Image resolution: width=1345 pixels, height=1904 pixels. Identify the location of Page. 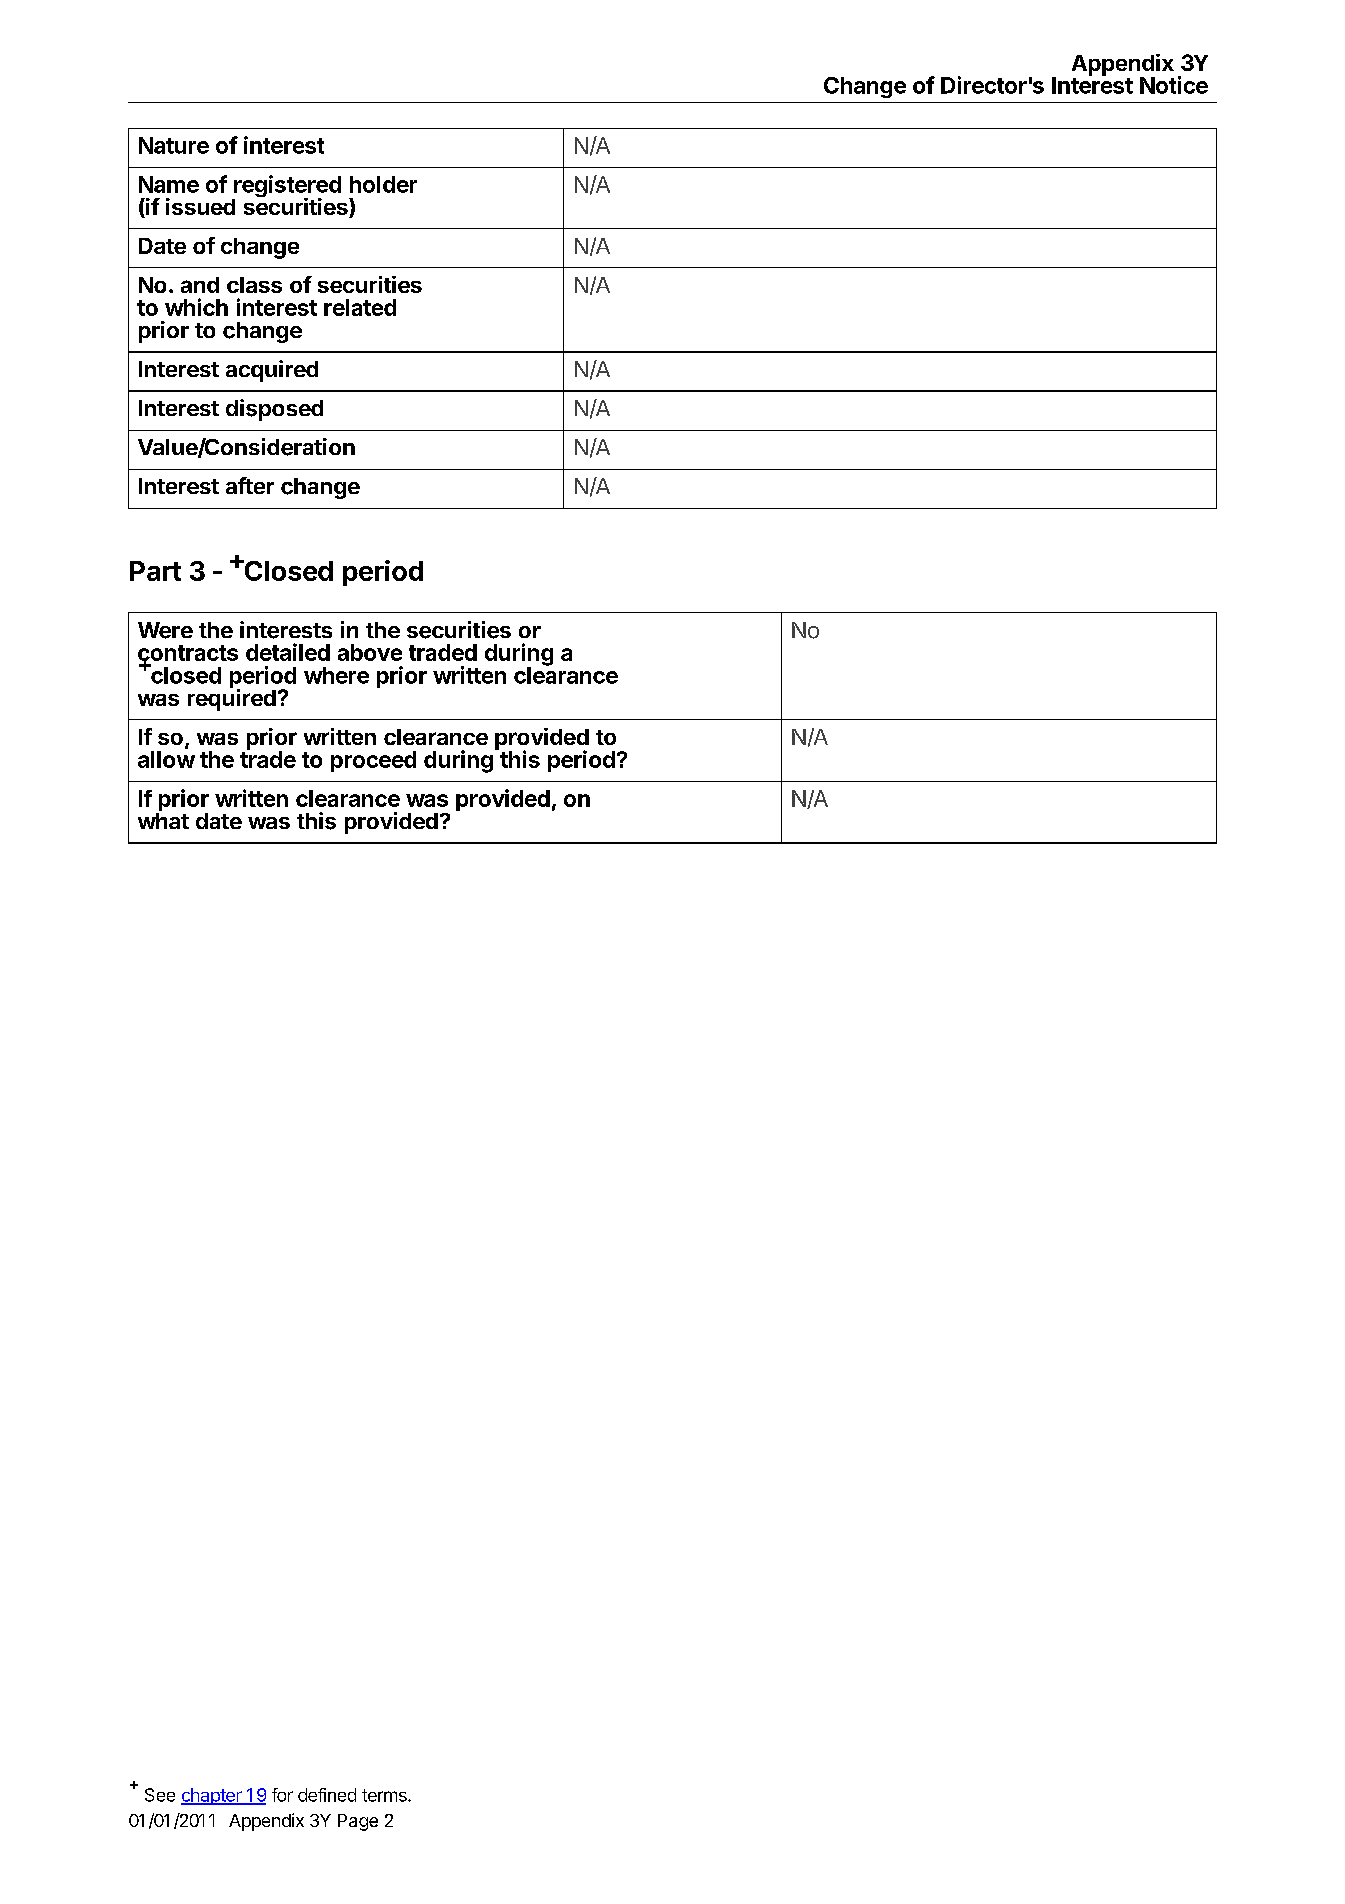
(358, 1822).
